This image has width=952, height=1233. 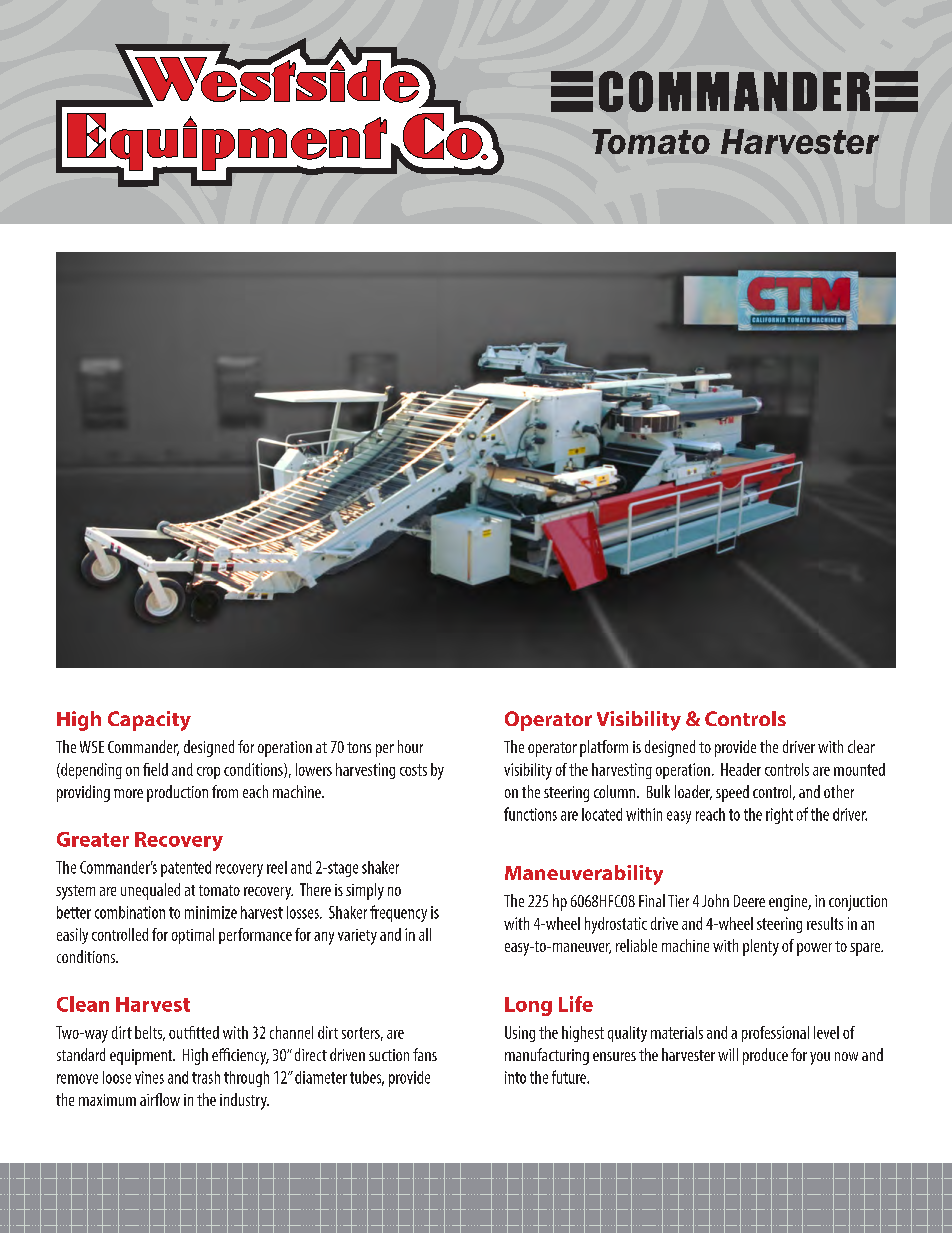 What do you see at coordinates (779, 816) in the image?
I see `right` at bounding box center [779, 816].
